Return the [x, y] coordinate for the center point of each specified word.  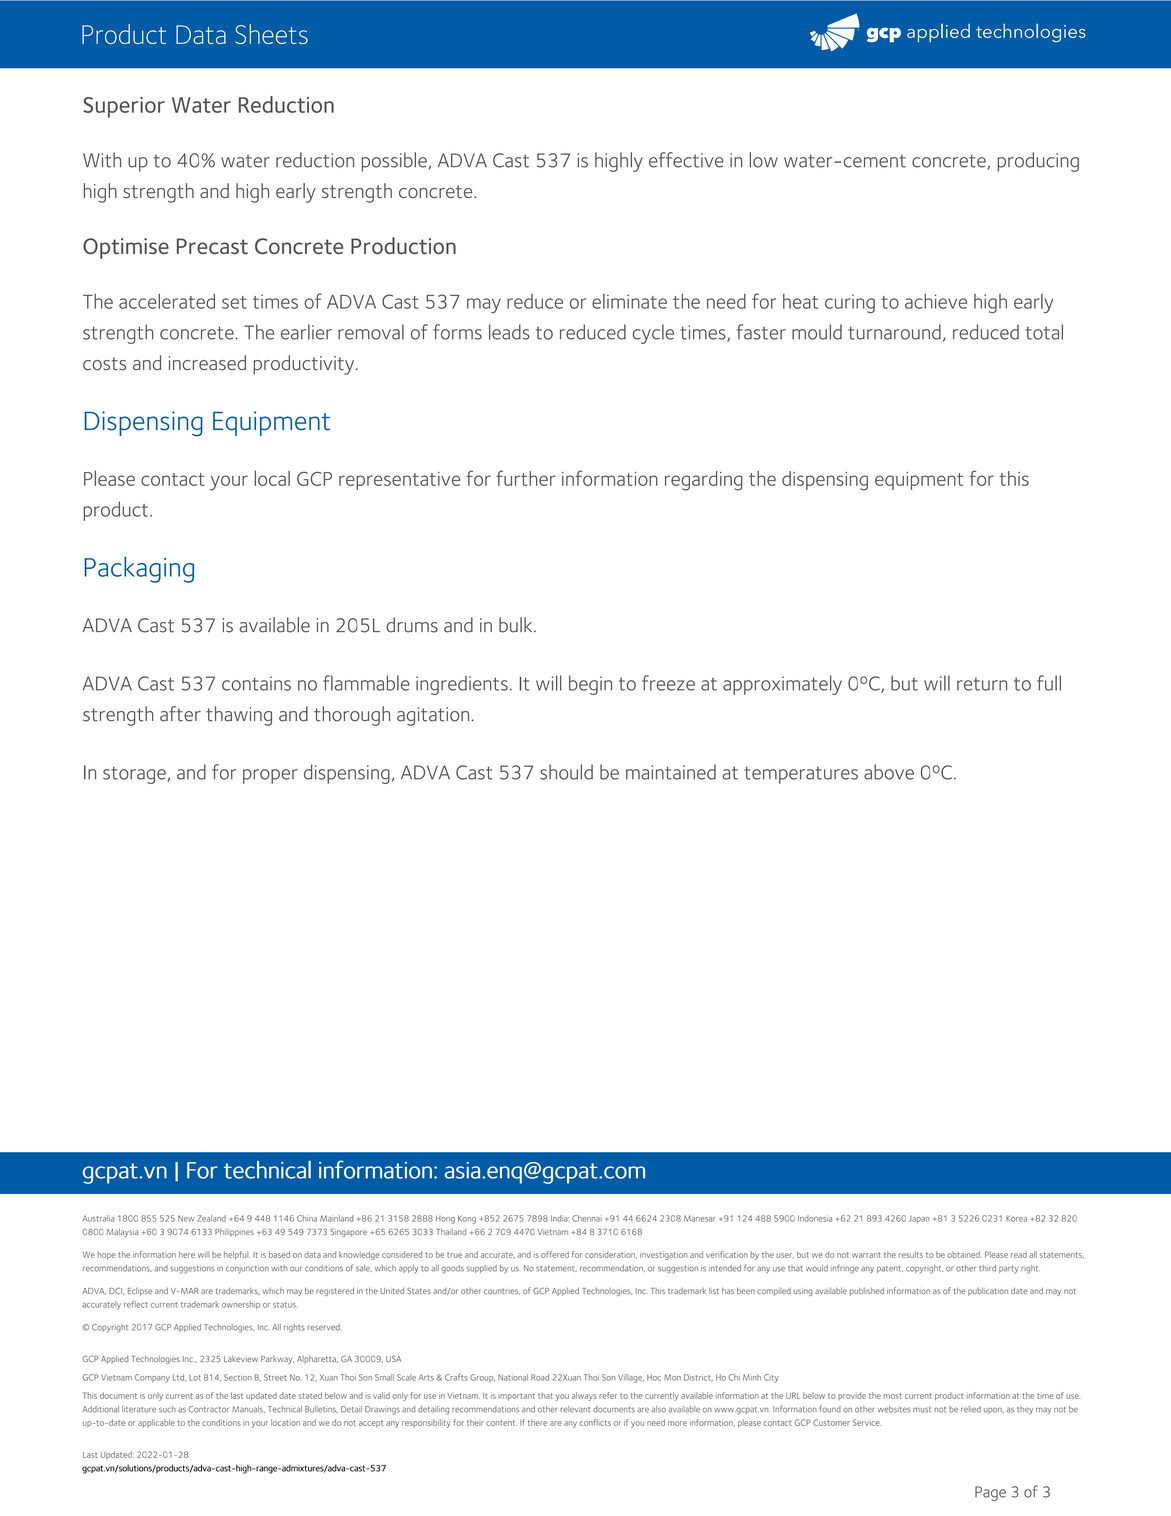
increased [207, 363]
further [525, 478]
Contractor [209, 1409]
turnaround [894, 332]
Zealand [211, 1218]
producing [1038, 162]
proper [270, 776]
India [560, 1218]
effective [686, 160]
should [566, 772]
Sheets [271, 34]
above [889, 772]
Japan [919, 1219]
